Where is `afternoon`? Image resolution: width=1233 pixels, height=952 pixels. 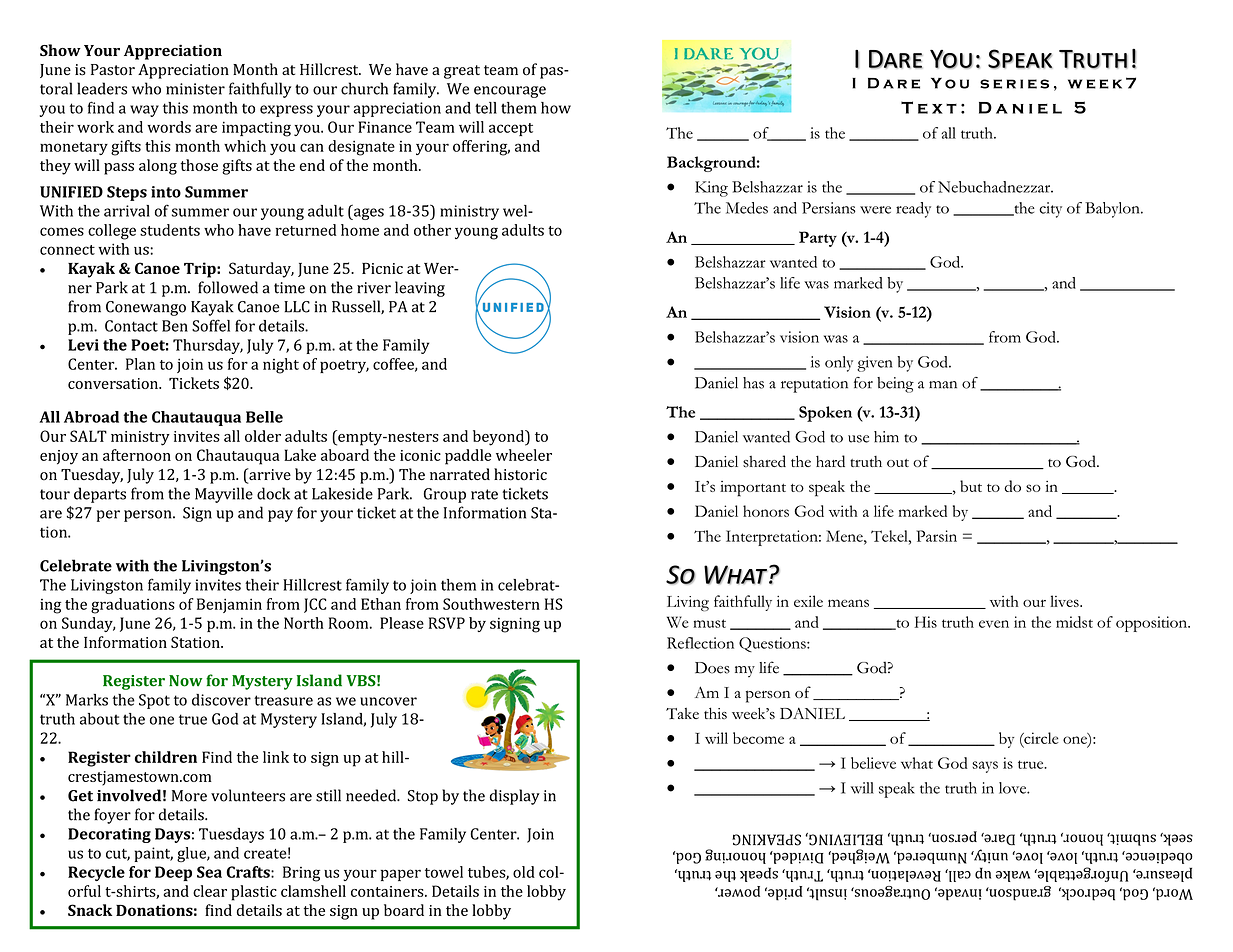
afternoon is located at coordinates (137, 455).
